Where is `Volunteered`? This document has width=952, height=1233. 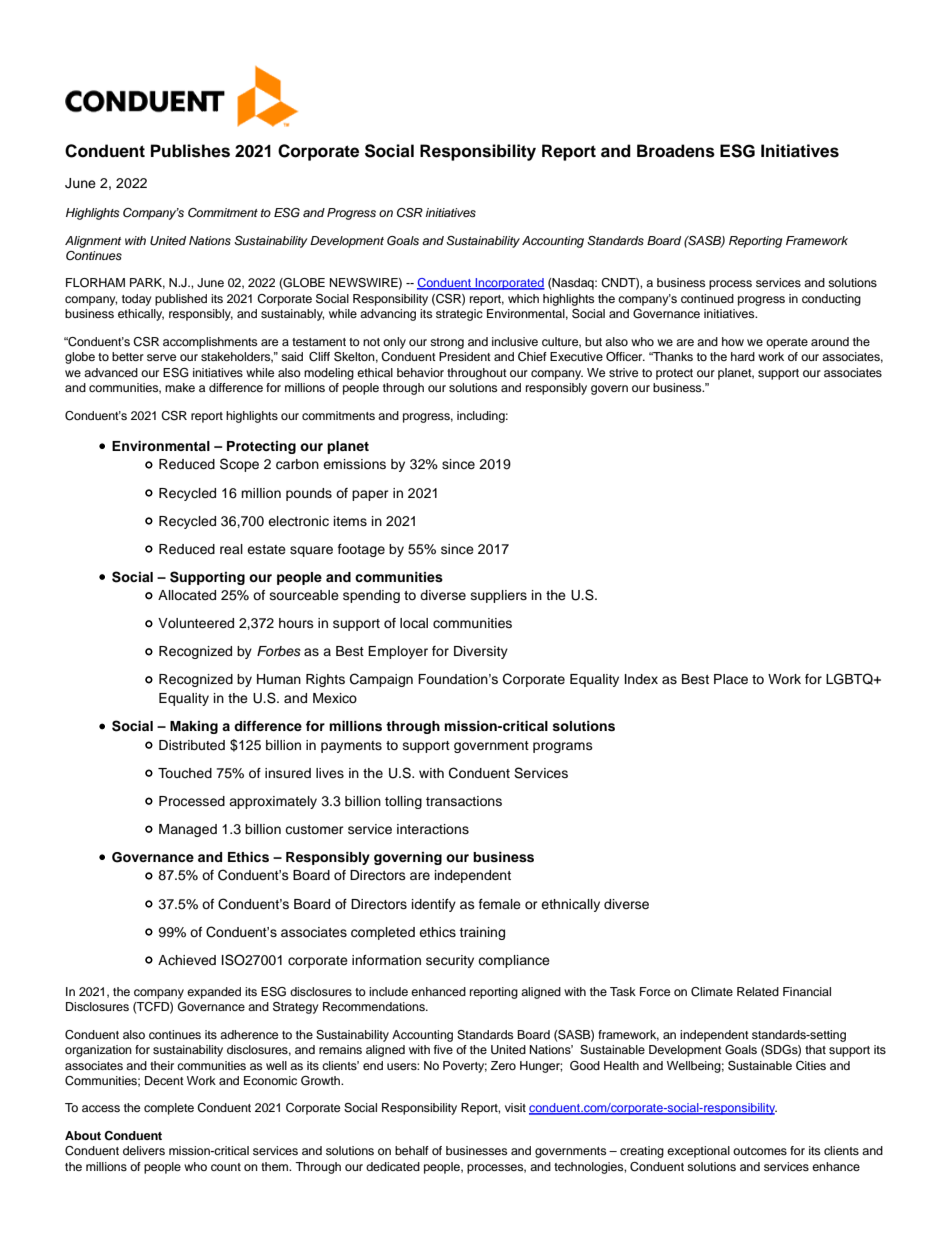
Volunteered is located at coordinates (196, 623).
